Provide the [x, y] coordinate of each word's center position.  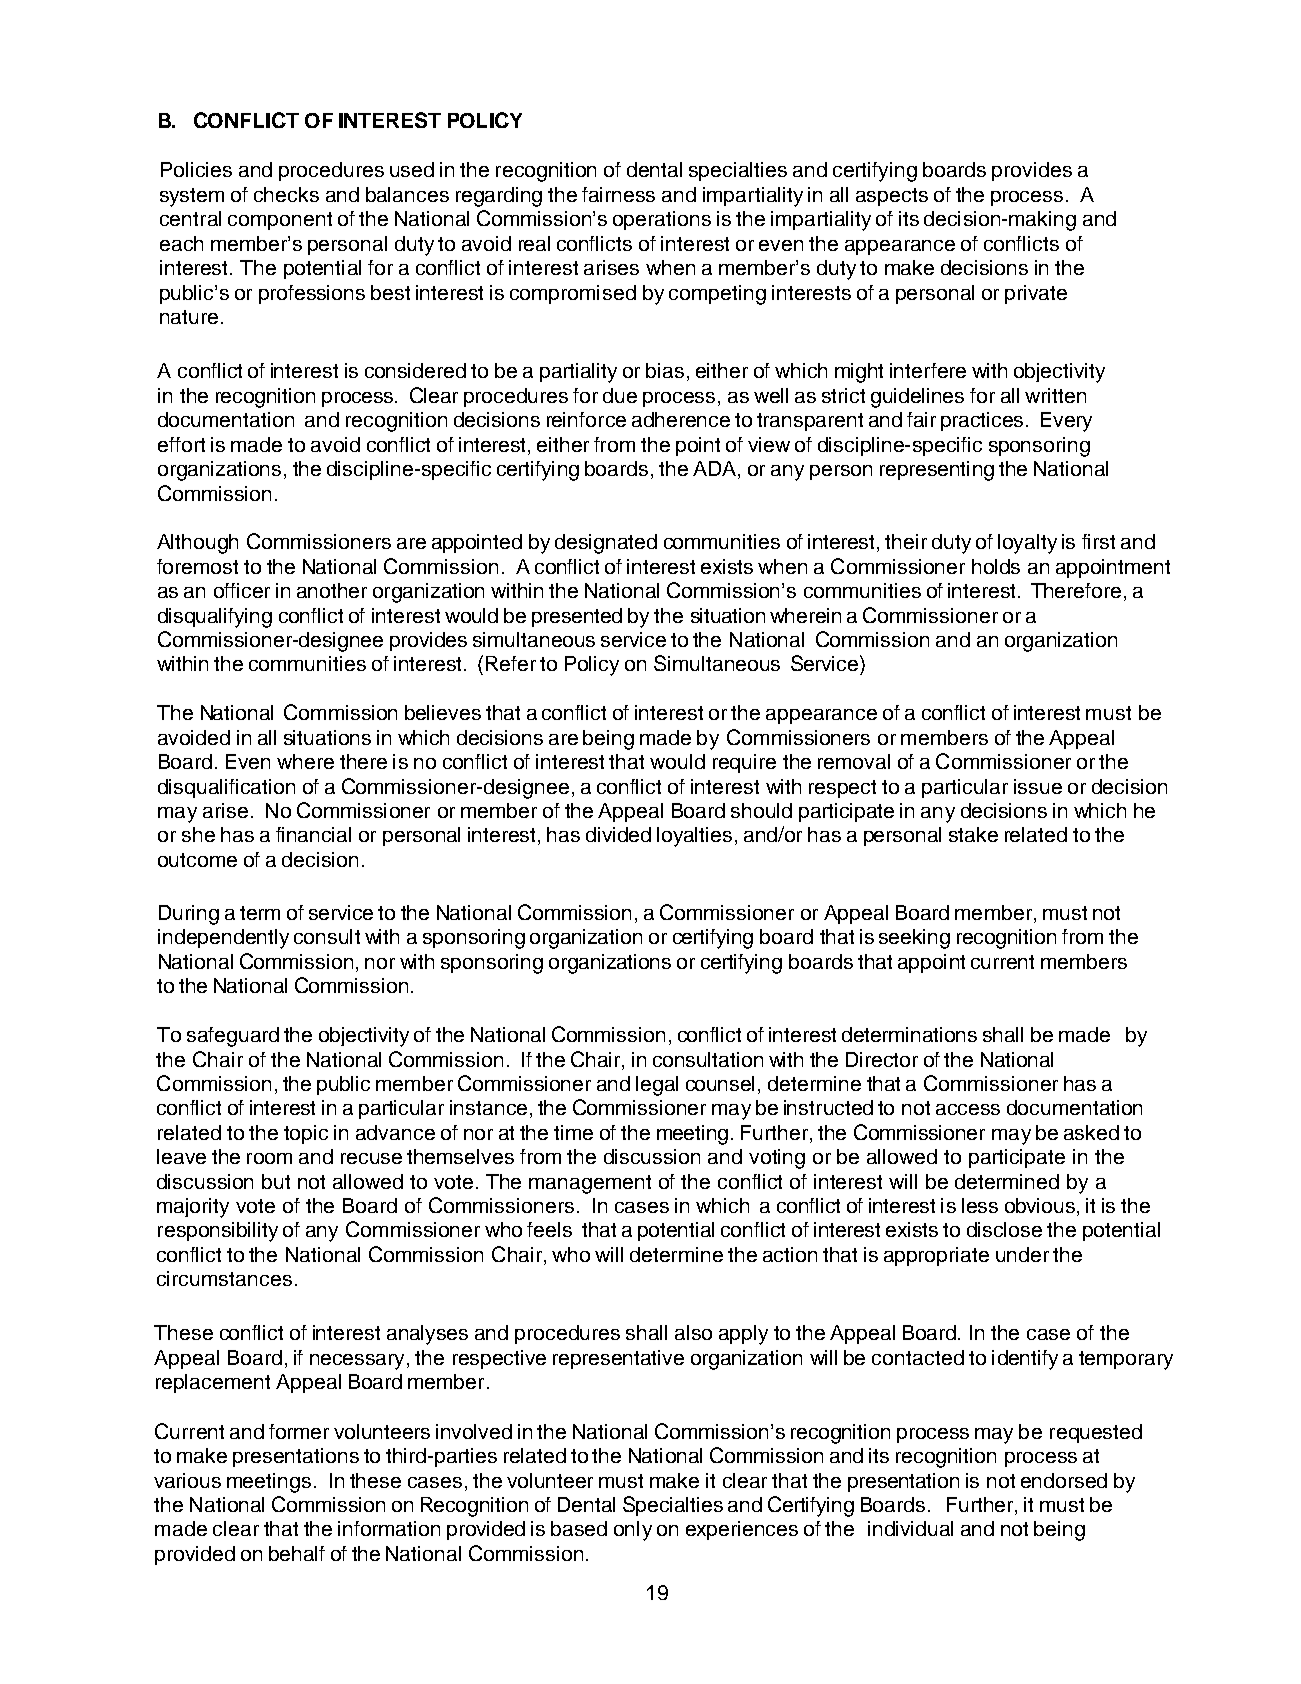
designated [606, 544]
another [332, 590]
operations [662, 220]
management [590, 1184]
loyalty [1027, 544]
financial [313, 834]
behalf [297, 1553]
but [276, 1181]
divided [618, 834]
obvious [1040, 1205]
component [280, 221]
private [1036, 294]
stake [973, 834]
